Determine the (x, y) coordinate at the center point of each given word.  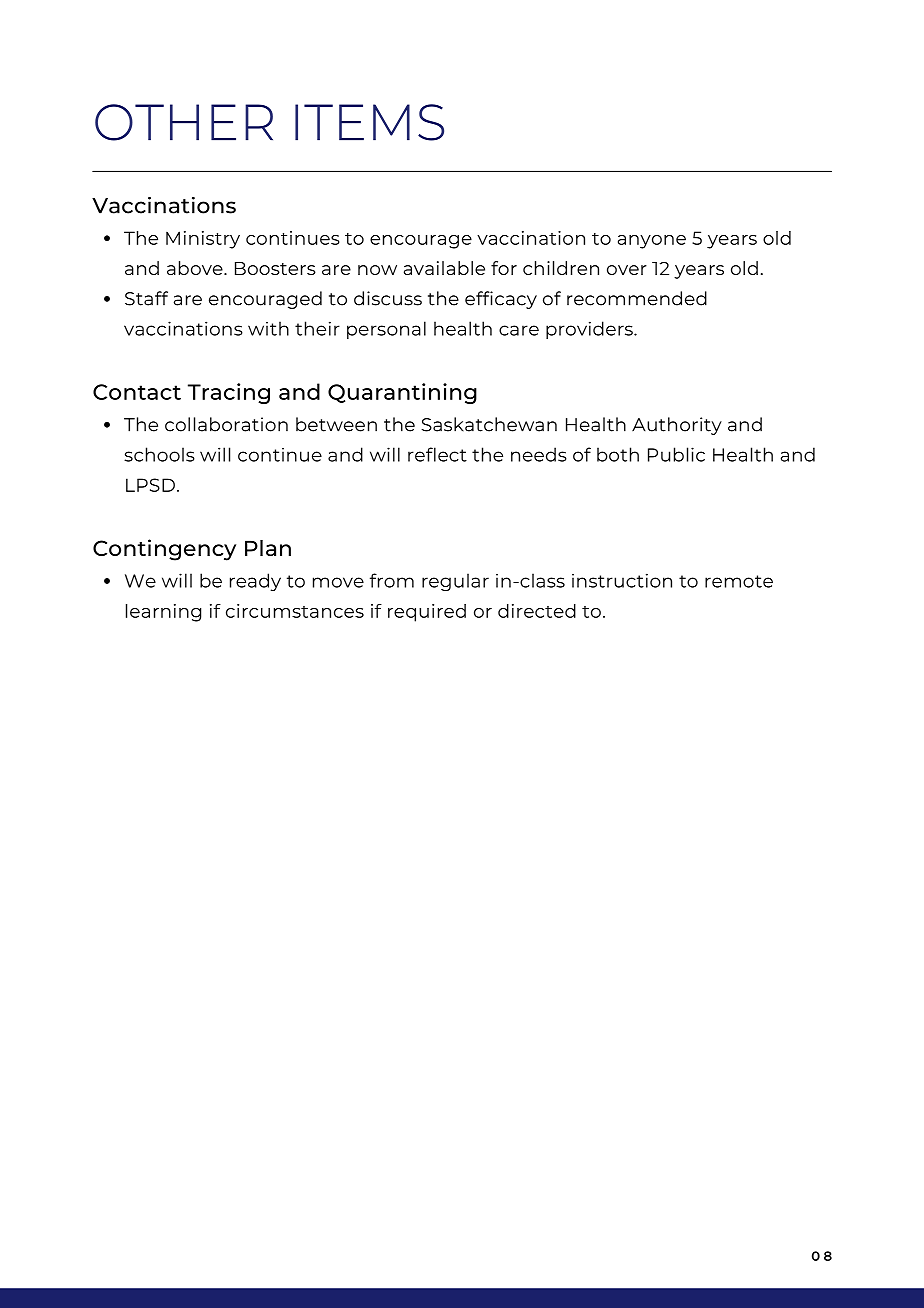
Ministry (203, 240)
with (268, 328)
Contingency (164, 550)
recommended (637, 298)
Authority (677, 426)
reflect (437, 454)
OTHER (184, 122)
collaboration (226, 424)
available (444, 268)
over (627, 270)
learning (163, 613)
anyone (652, 242)
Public (676, 454)
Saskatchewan (489, 424)
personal (386, 330)
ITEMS (369, 122)
